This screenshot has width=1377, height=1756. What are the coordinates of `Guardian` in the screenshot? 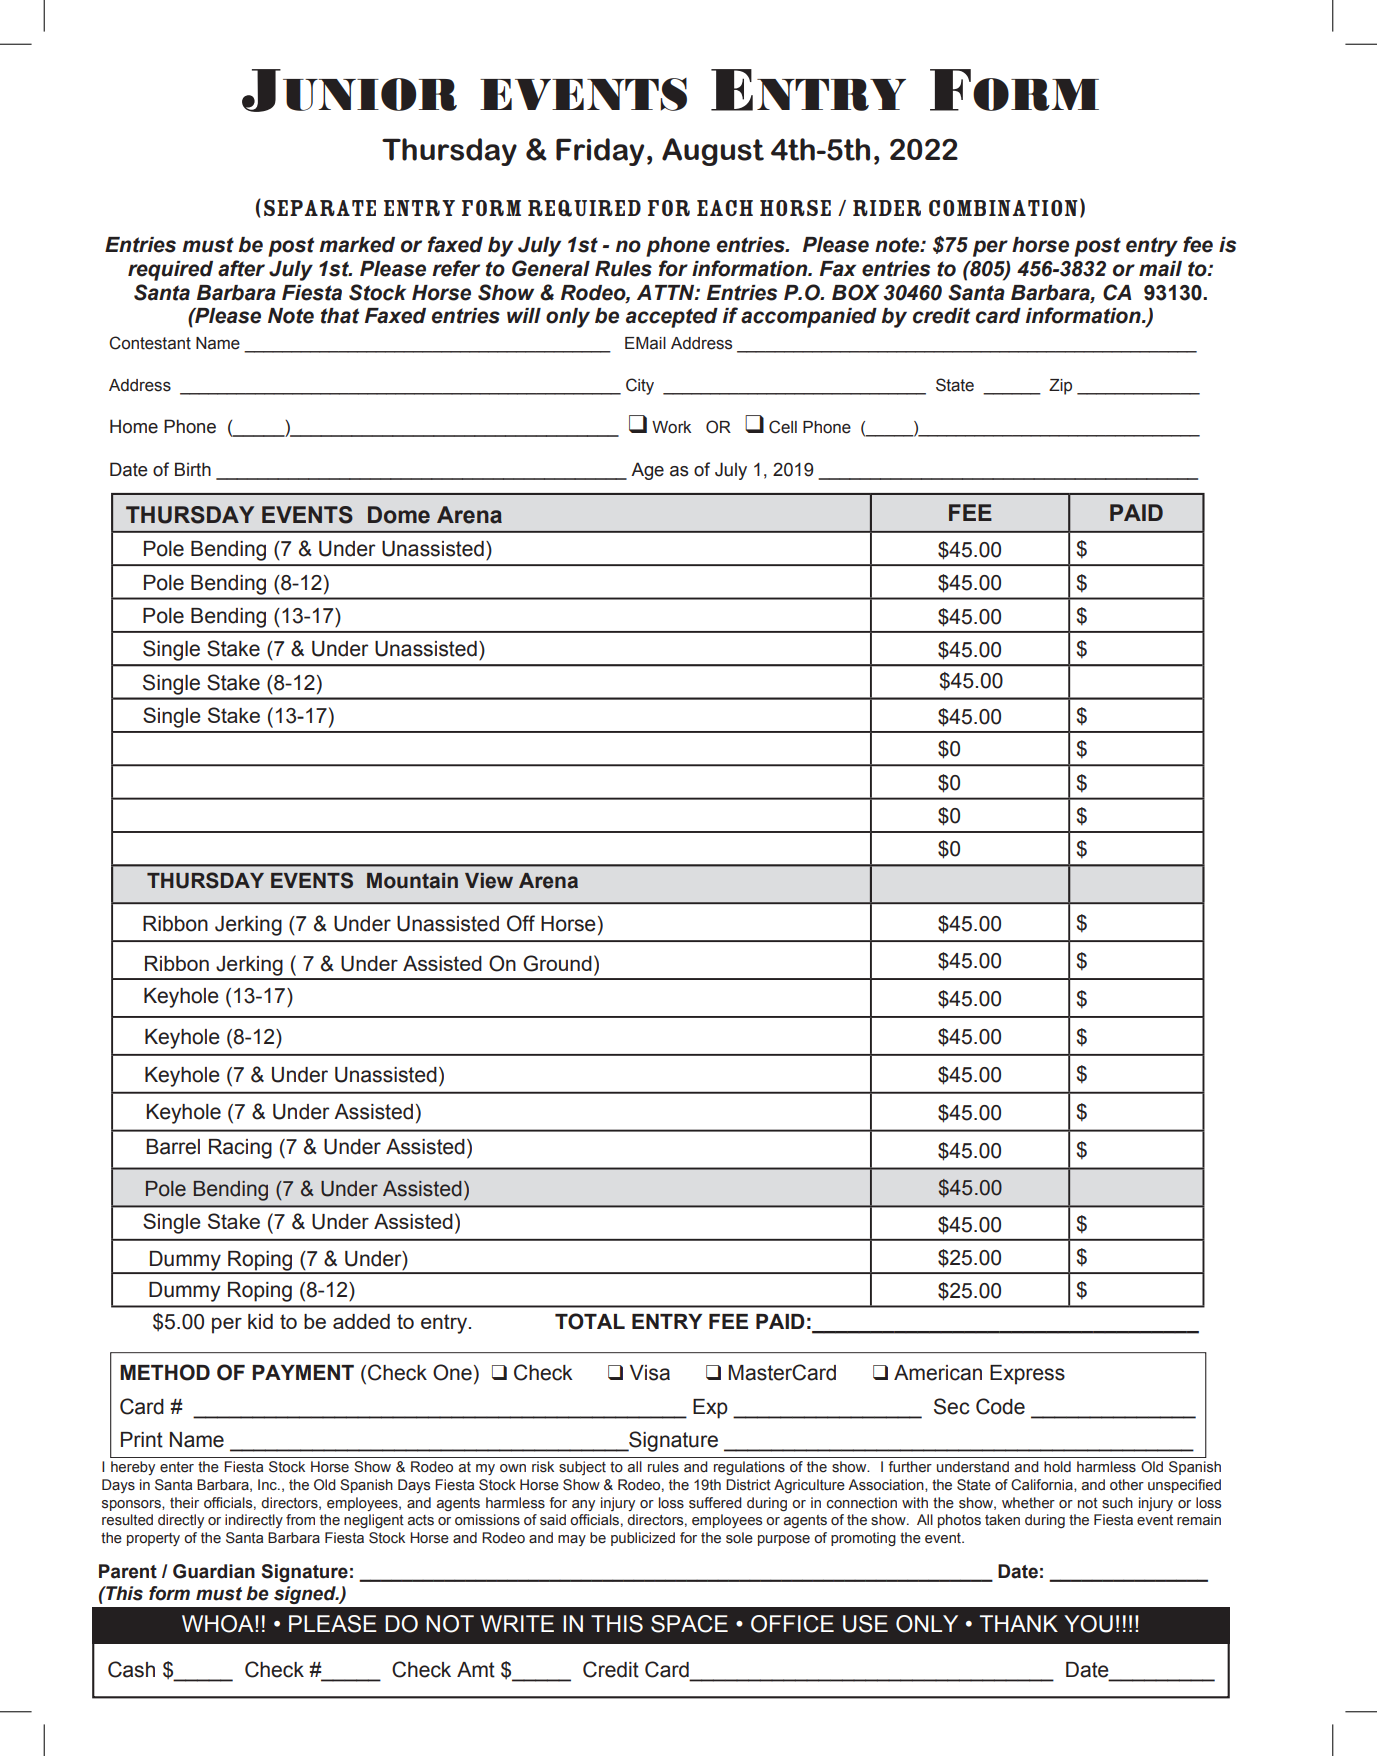 It's located at (214, 1571).
